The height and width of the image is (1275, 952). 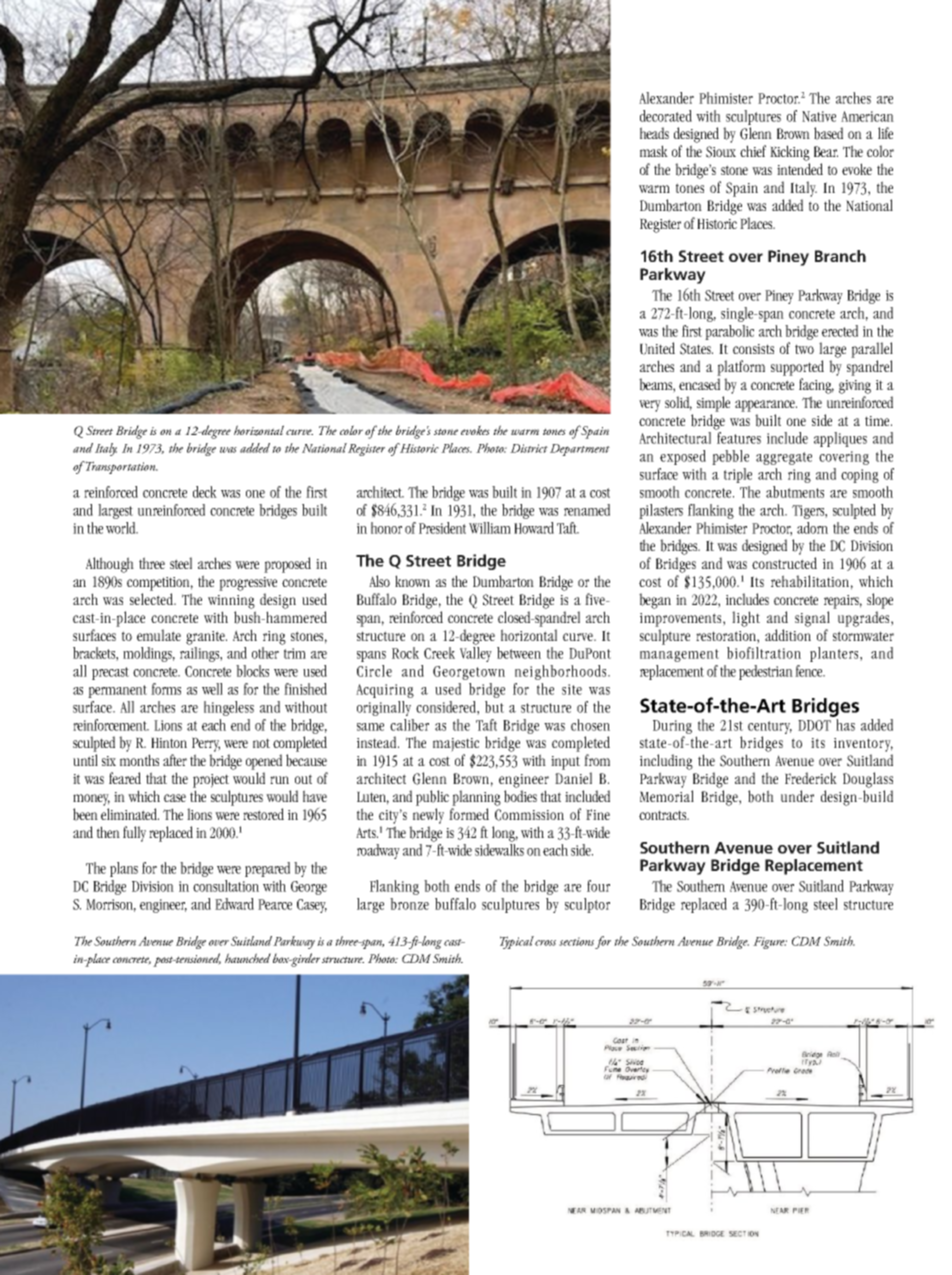 What do you see at coordinates (790, 153) in the image?
I see `Kicking` at bounding box center [790, 153].
